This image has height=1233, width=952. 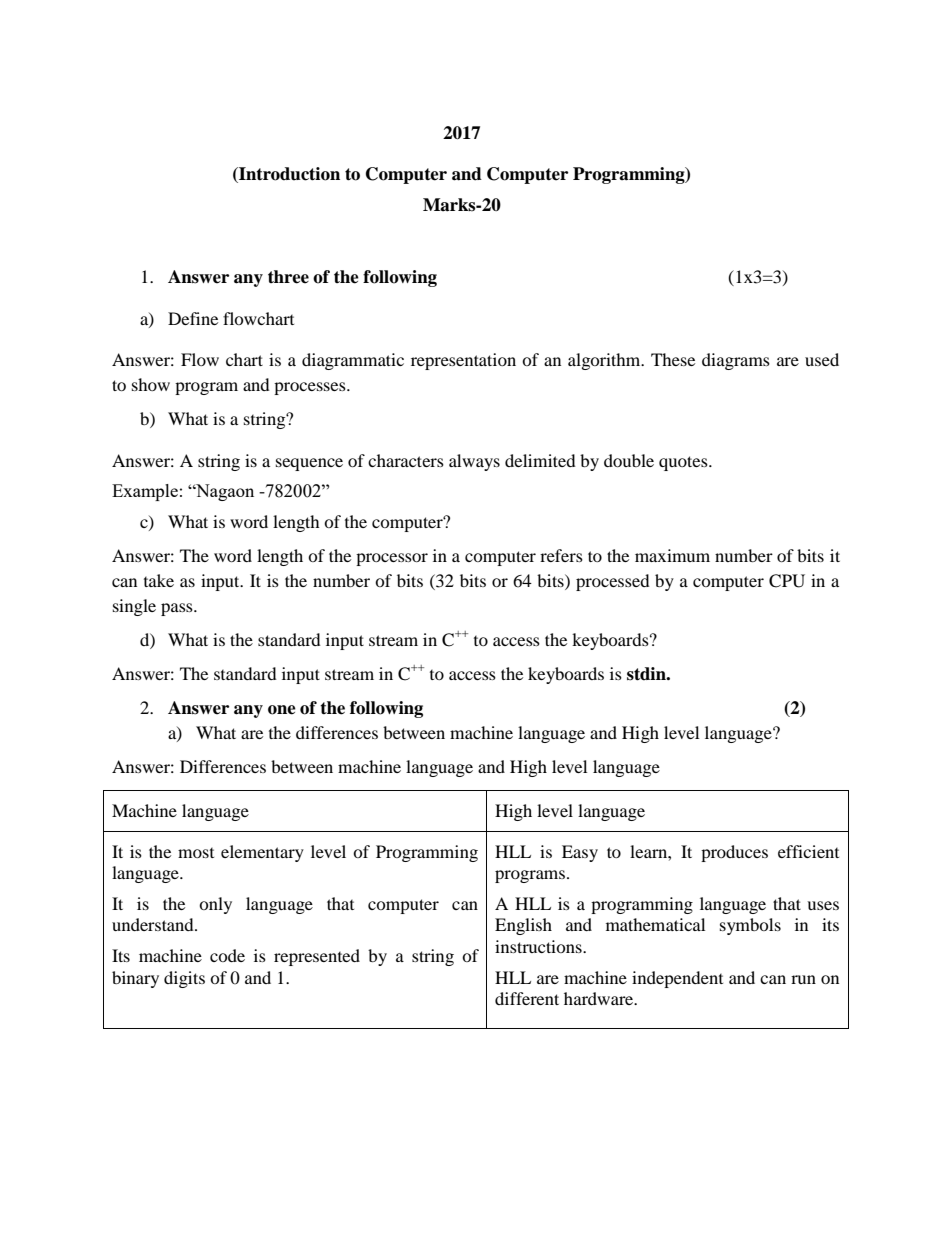 What do you see at coordinates (736, 361) in the image?
I see `diagrams` at bounding box center [736, 361].
